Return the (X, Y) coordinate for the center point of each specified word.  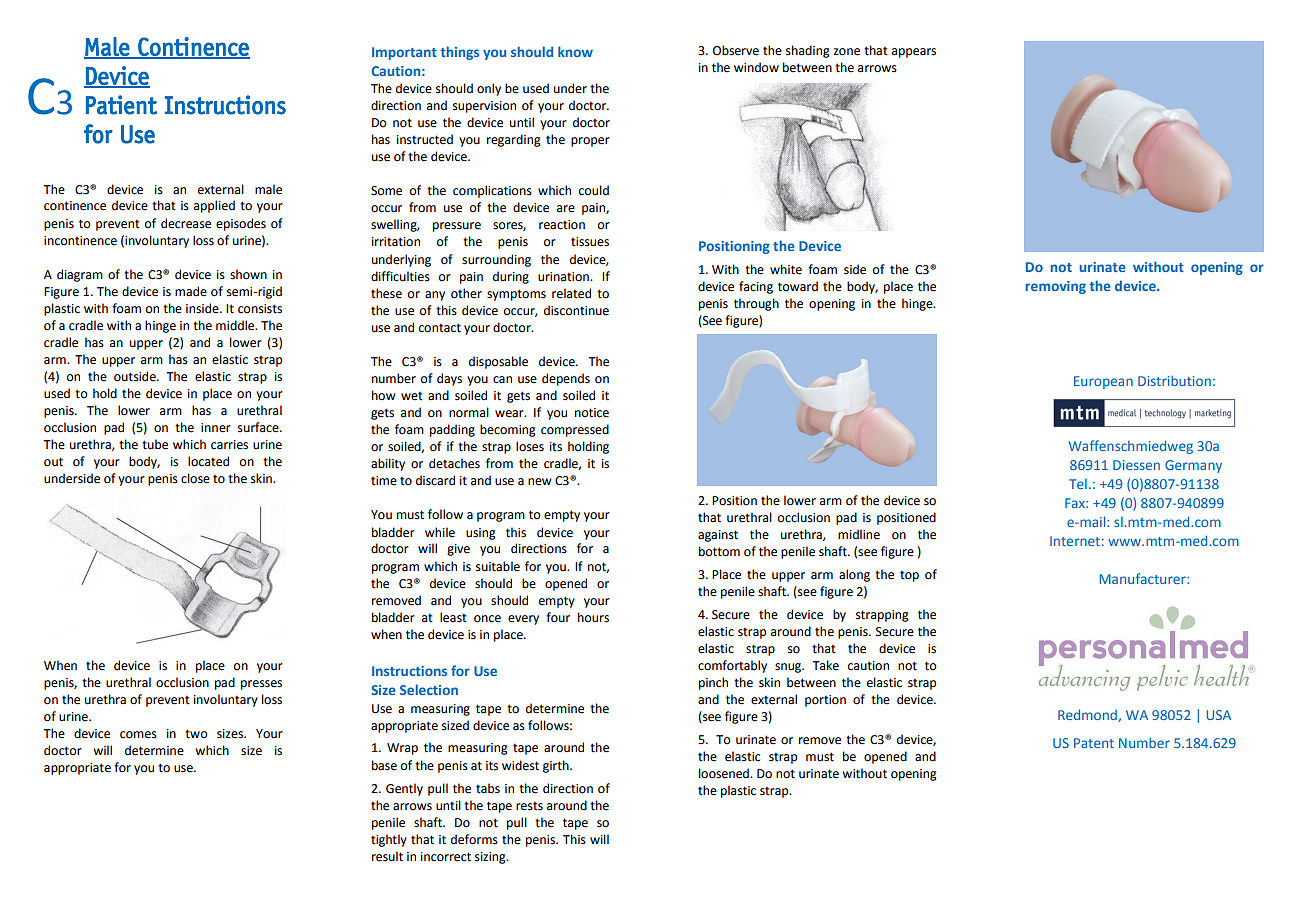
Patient (121, 105)
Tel (1078, 484)
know (575, 51)
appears (914, 53)
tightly (389, 840)
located (208, 461)
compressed (575, 430)
